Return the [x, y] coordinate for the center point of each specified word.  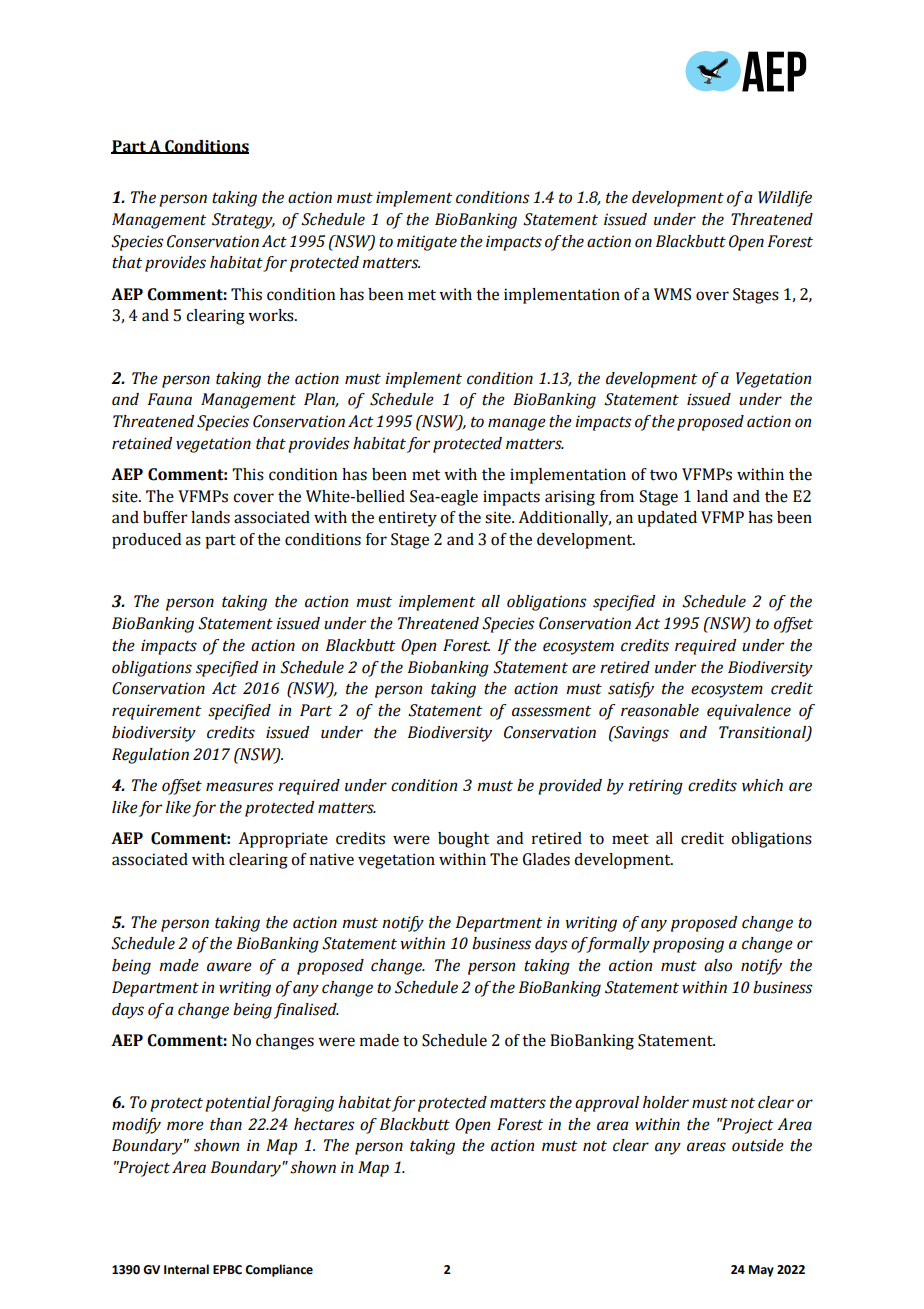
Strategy [243, 221]
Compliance [279, 1270]
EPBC [227, 1270]
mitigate [427, 243]
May [761, 1271]
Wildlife [785, 199]
